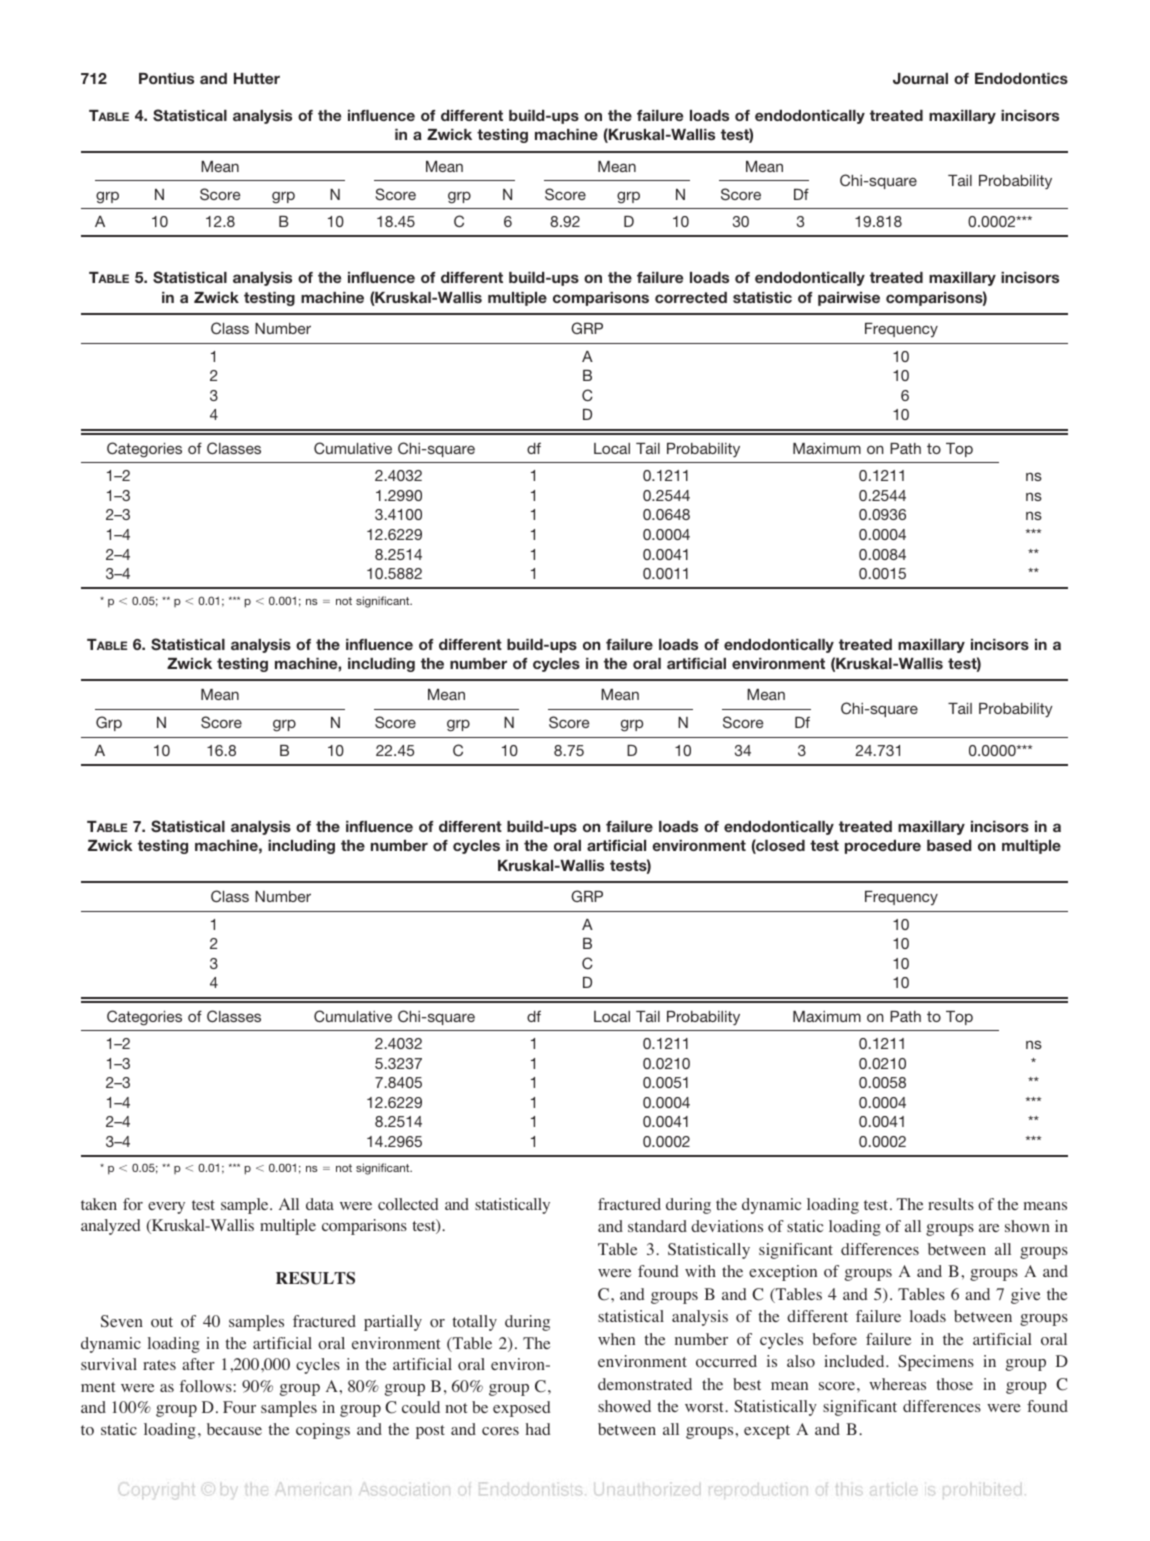 This screenshot has width=1150, height=1541. Describe the element at coordinates (883, 847) in the screenshot. I see `procedure` at that location.
